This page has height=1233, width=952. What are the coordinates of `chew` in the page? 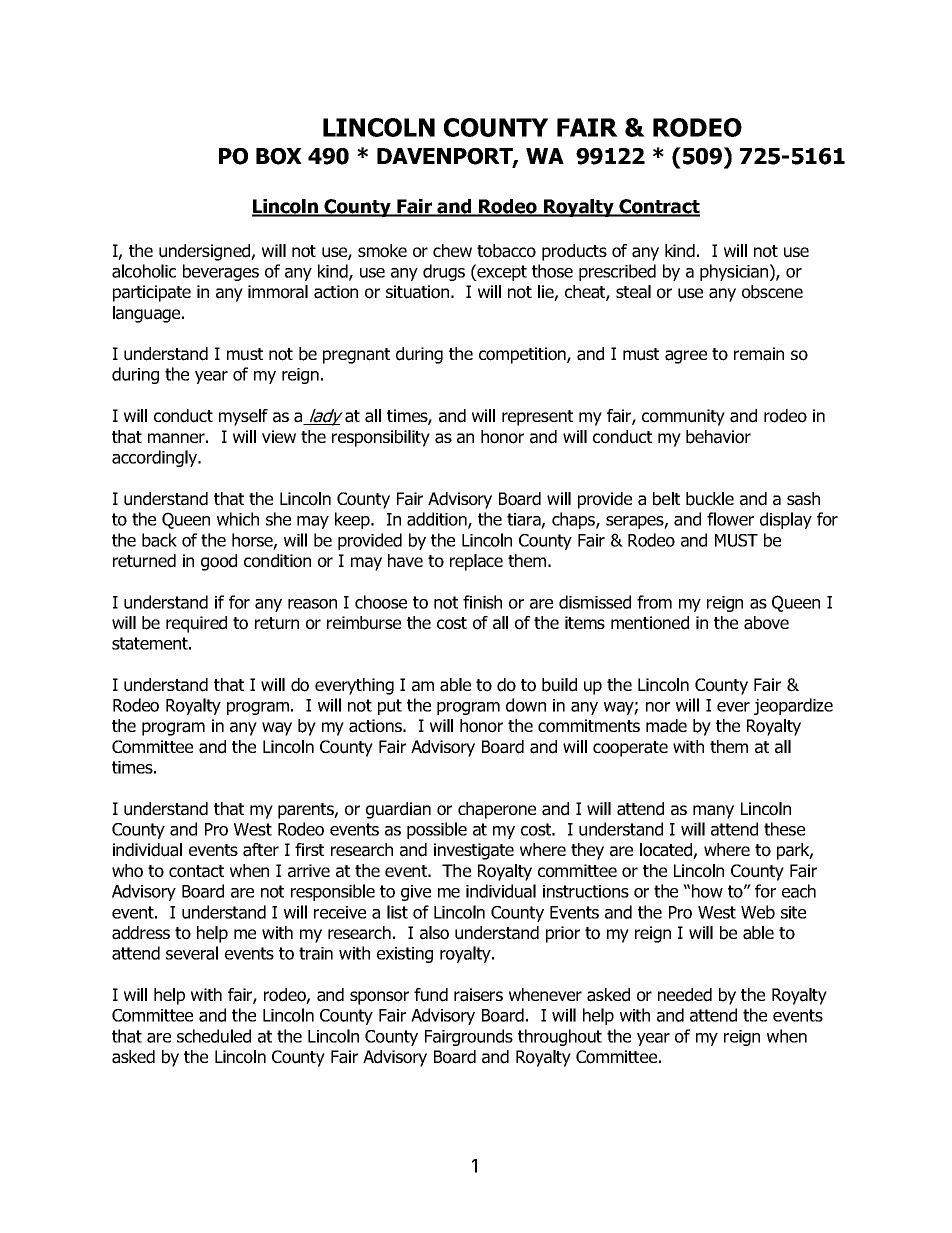 It's located at (452, 250).
